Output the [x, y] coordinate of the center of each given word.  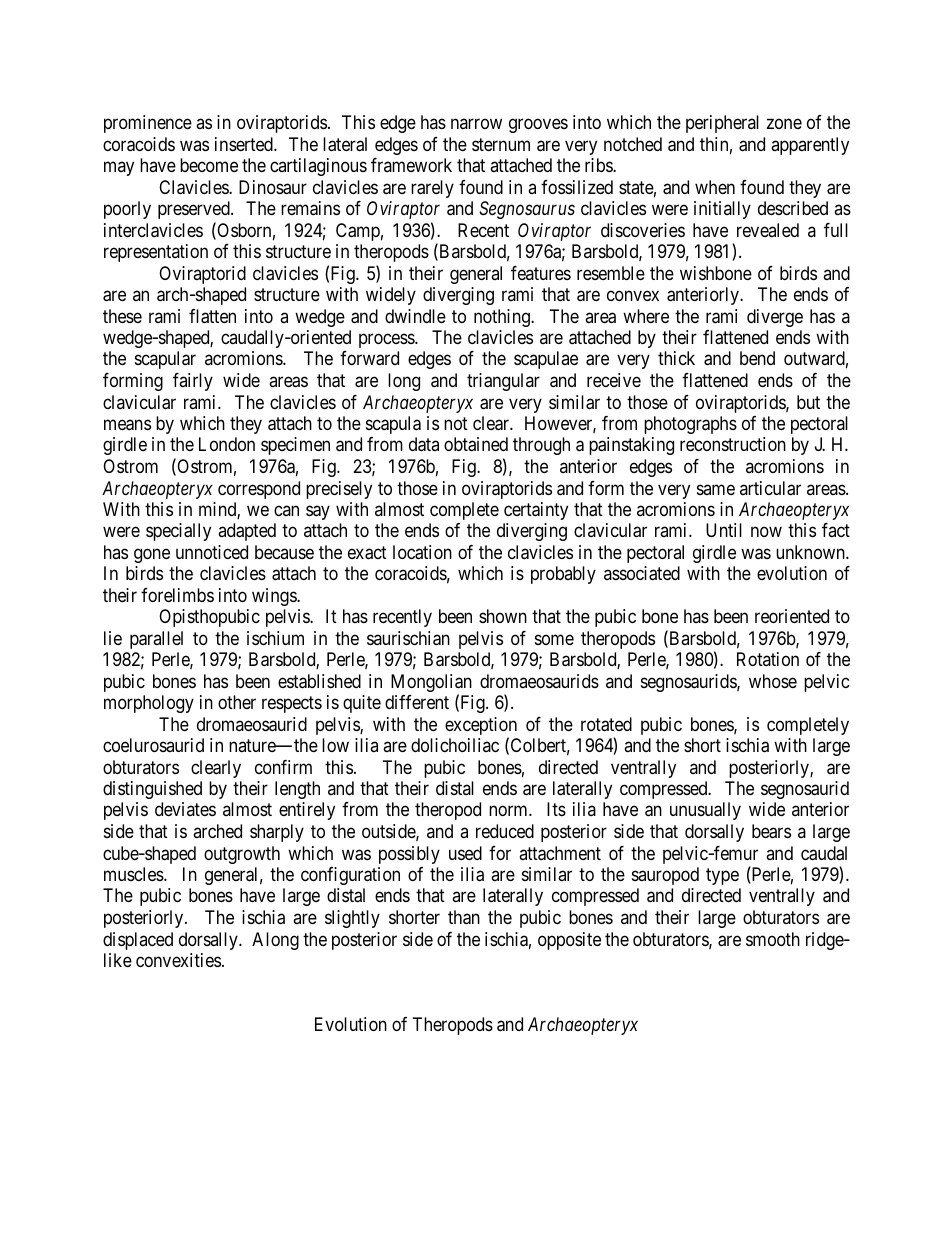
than [464, 917]
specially [178, 532]
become [209, 165]
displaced [138, 941]
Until [724, 530]
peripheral [722, 124]
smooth [773, 939]
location [422, 552]
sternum [501, 144]
